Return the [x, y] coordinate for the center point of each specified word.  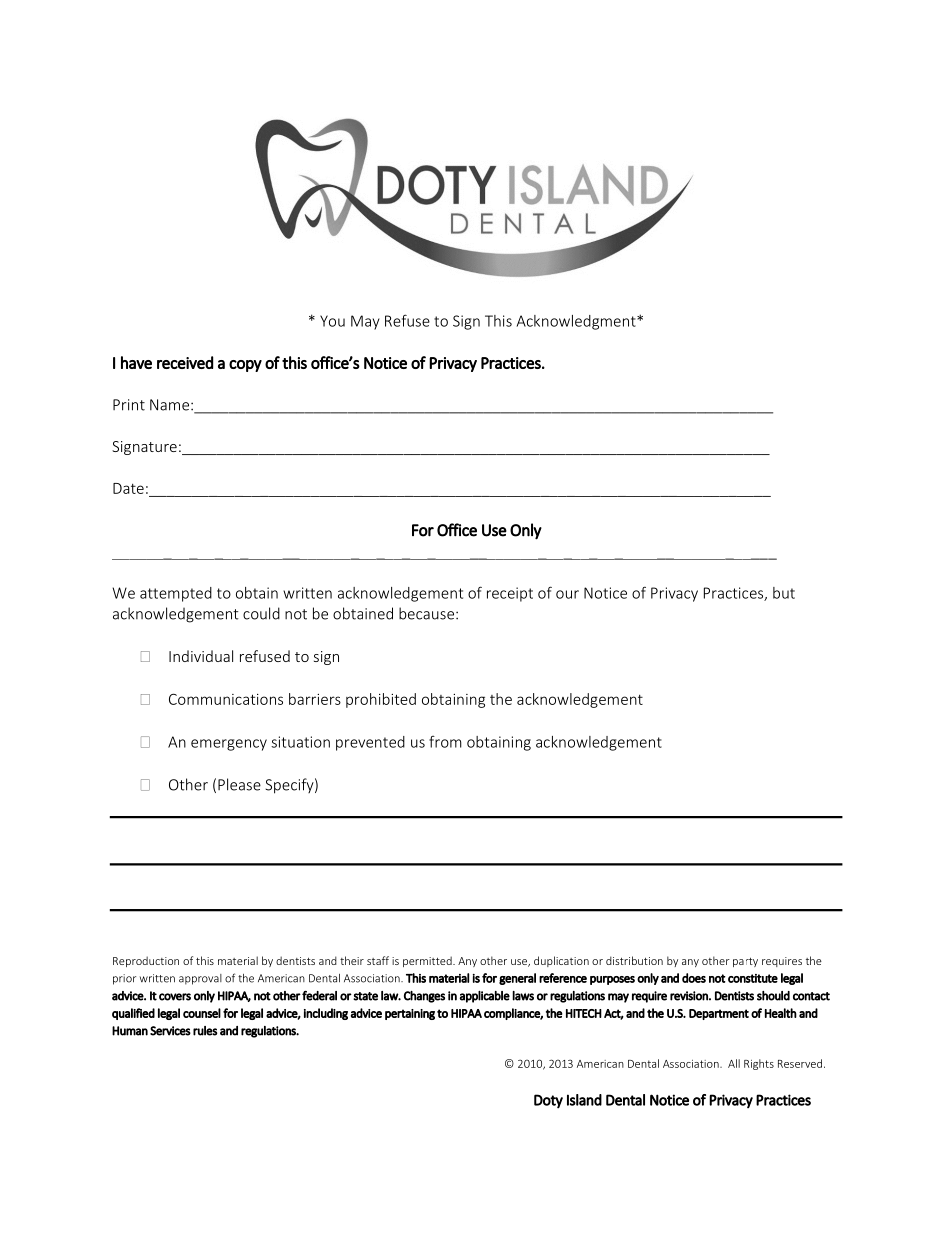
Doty [548, 1101]
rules [205, 1031]
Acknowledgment [577, 322]
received [185, 362]
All [734, 1063]
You [332, 321]
